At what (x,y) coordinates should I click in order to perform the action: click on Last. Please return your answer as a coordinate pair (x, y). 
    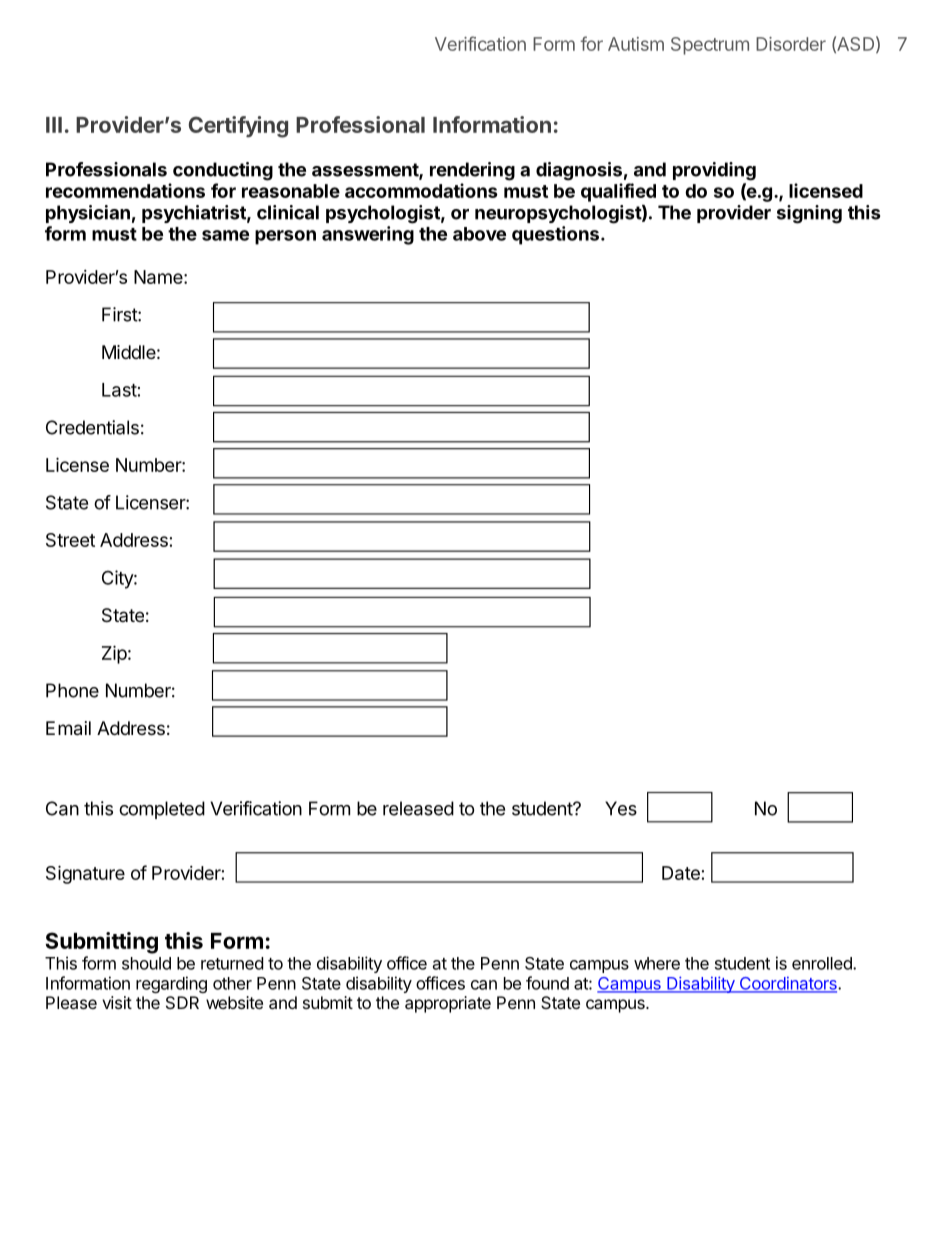
    Looking at the image, I should click on (119, 390).
